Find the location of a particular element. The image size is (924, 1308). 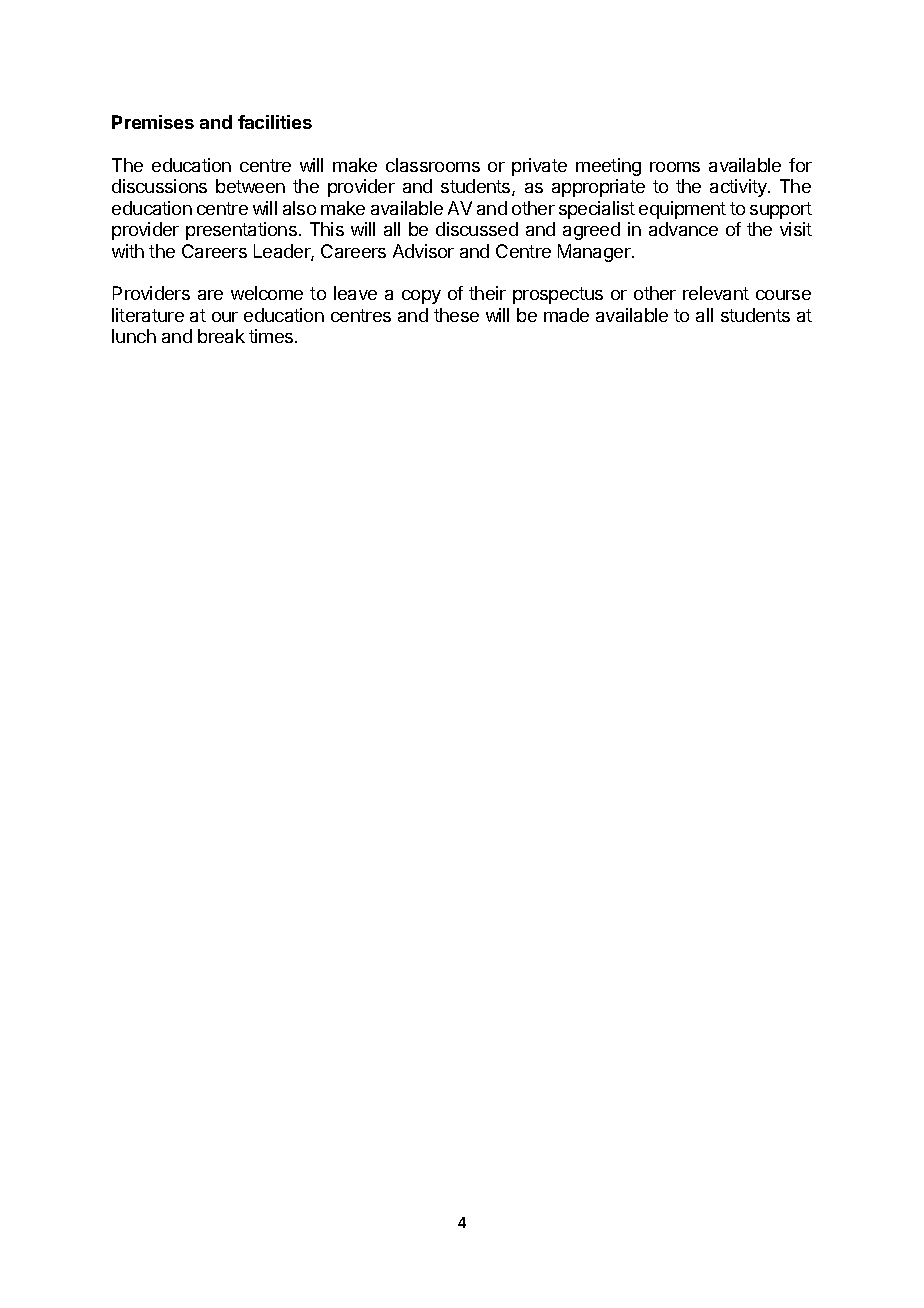

these is located at coordinates (456, 315).
